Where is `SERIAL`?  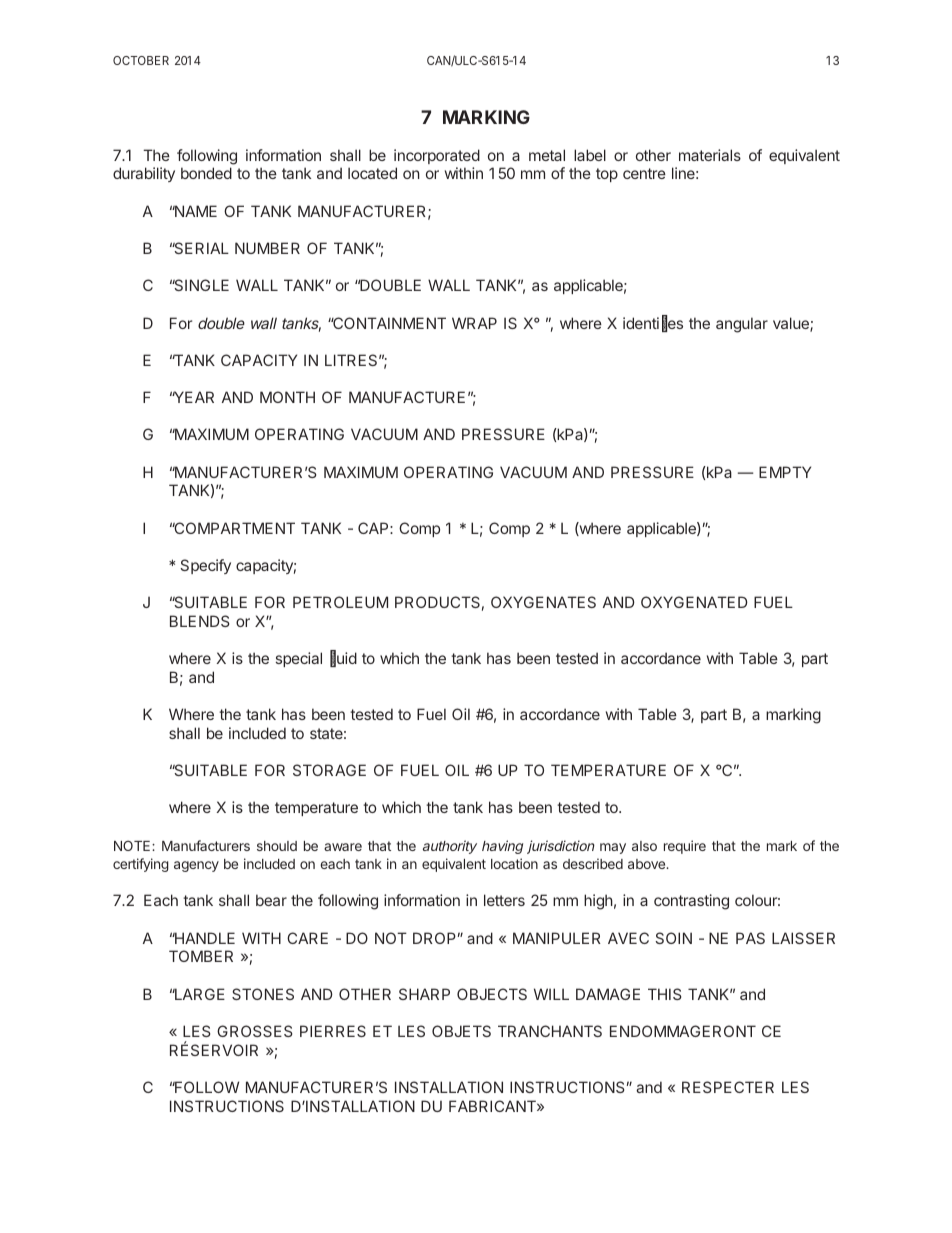
SERIAL is located at coordinates (200, 248).
